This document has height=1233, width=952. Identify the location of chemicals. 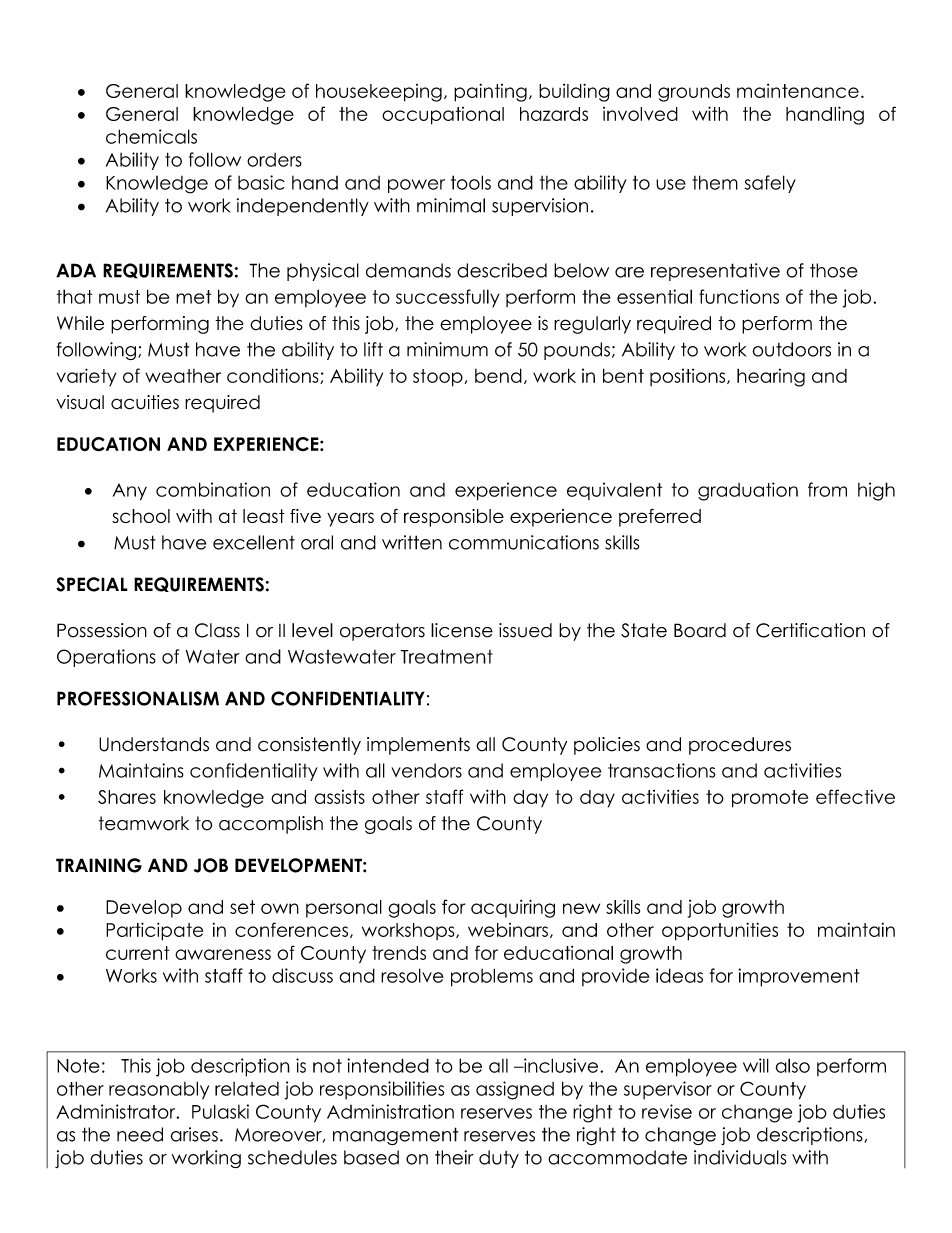
(151, 136).
